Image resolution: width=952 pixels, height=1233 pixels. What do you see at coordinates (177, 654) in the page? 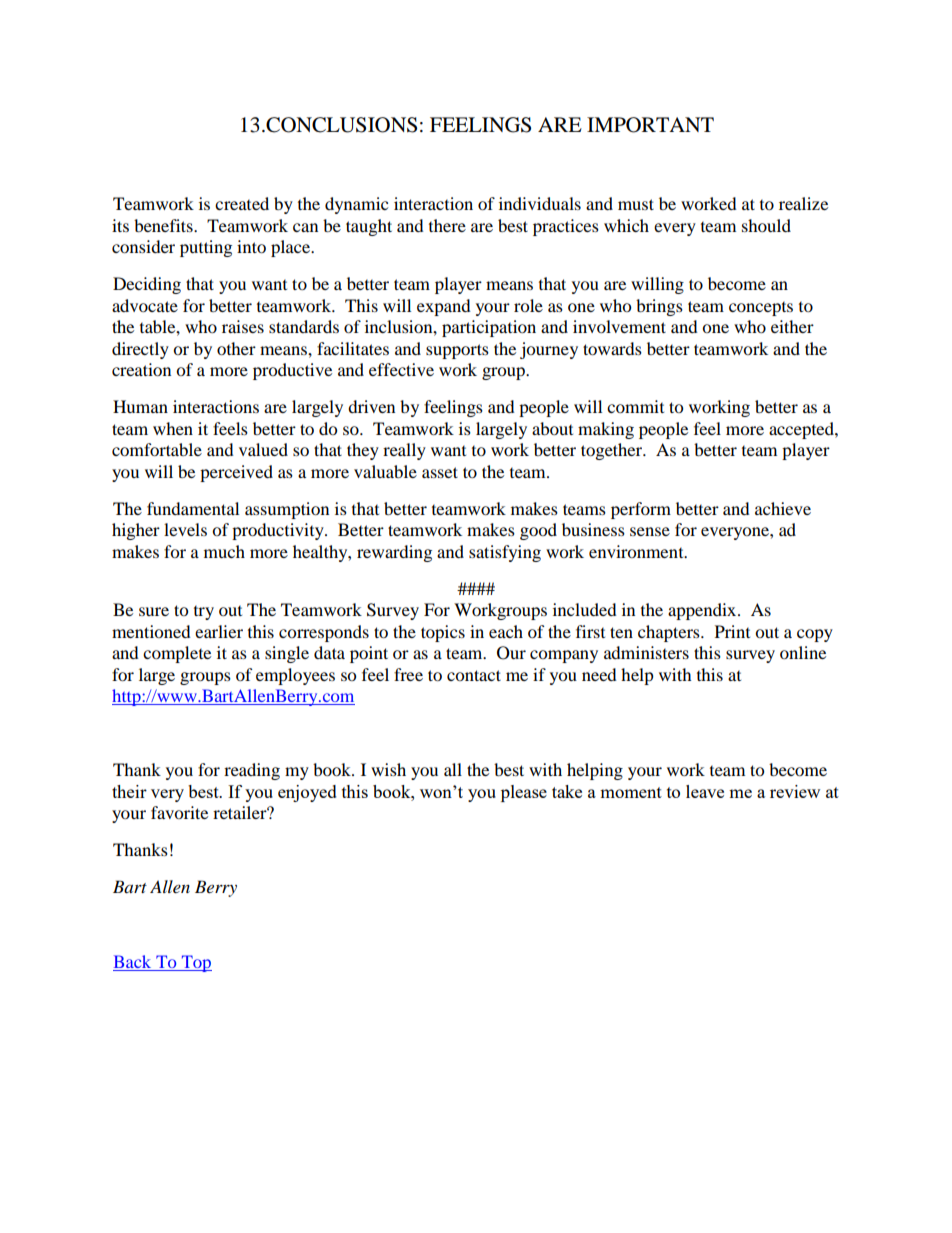
I see `complete` at bounding box center [177, 654].
